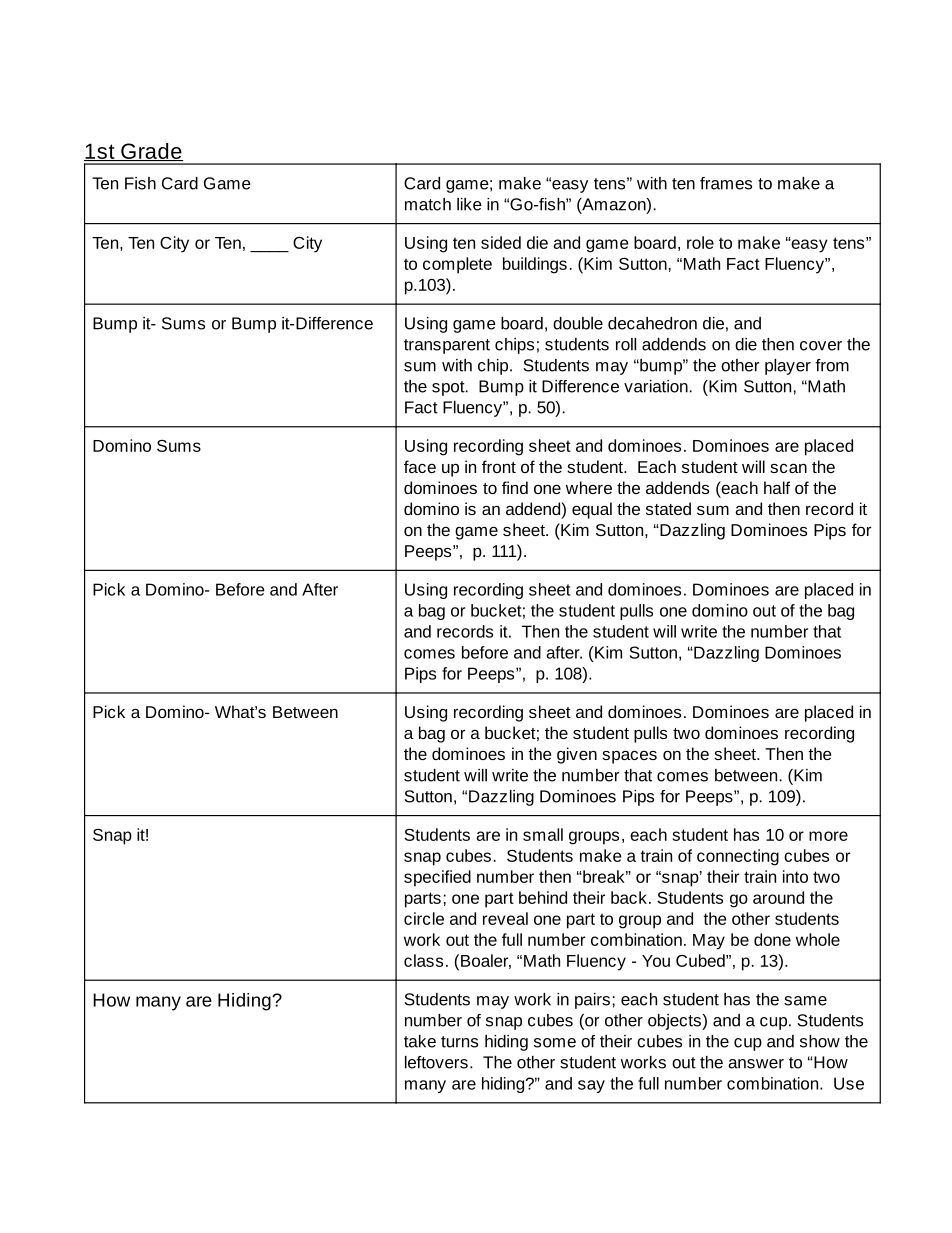 This image has width=952, height=1233. I want to click on frames, so click(726, 183).
